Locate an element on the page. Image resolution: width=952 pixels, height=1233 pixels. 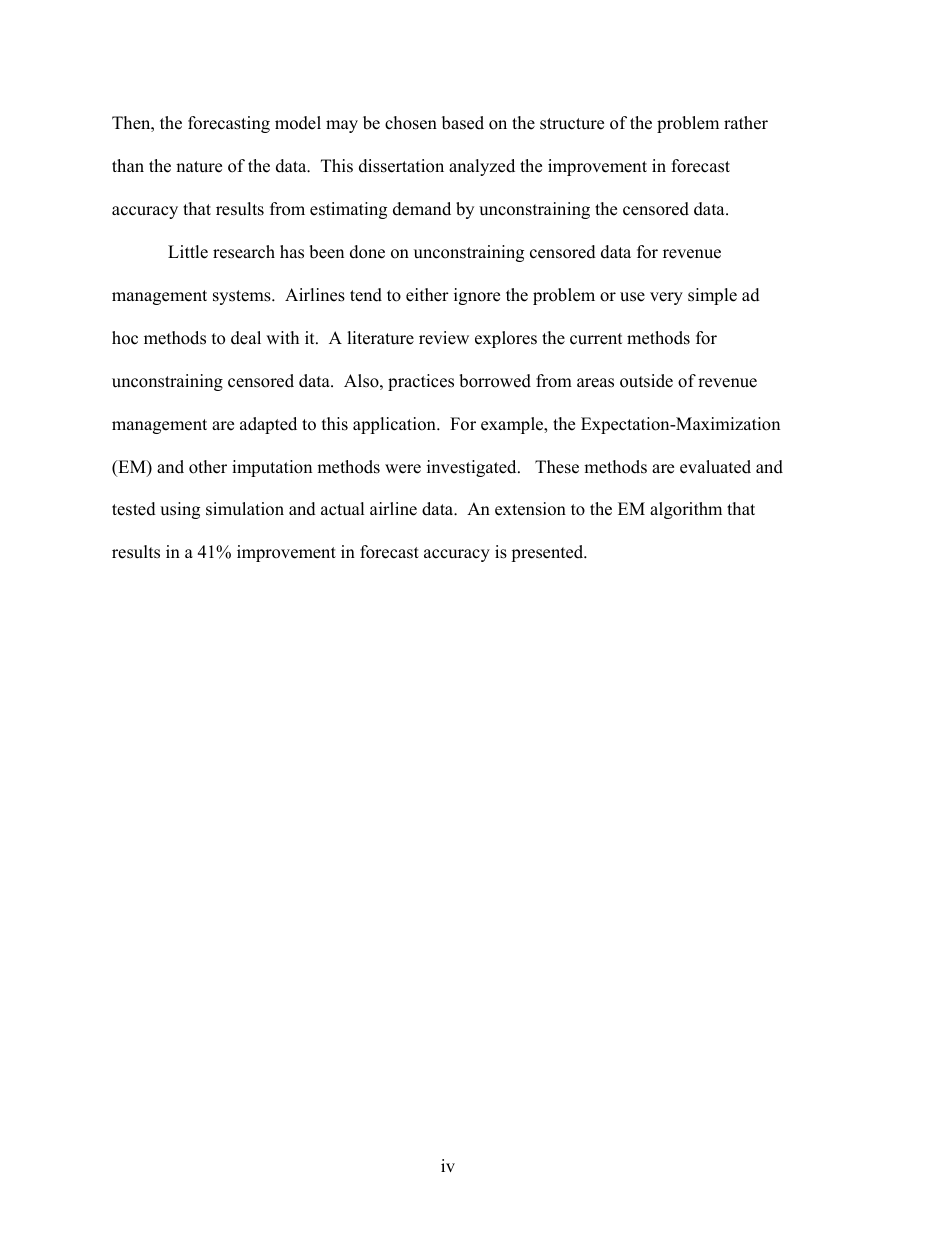
using is located at coordinates (180, 510).
